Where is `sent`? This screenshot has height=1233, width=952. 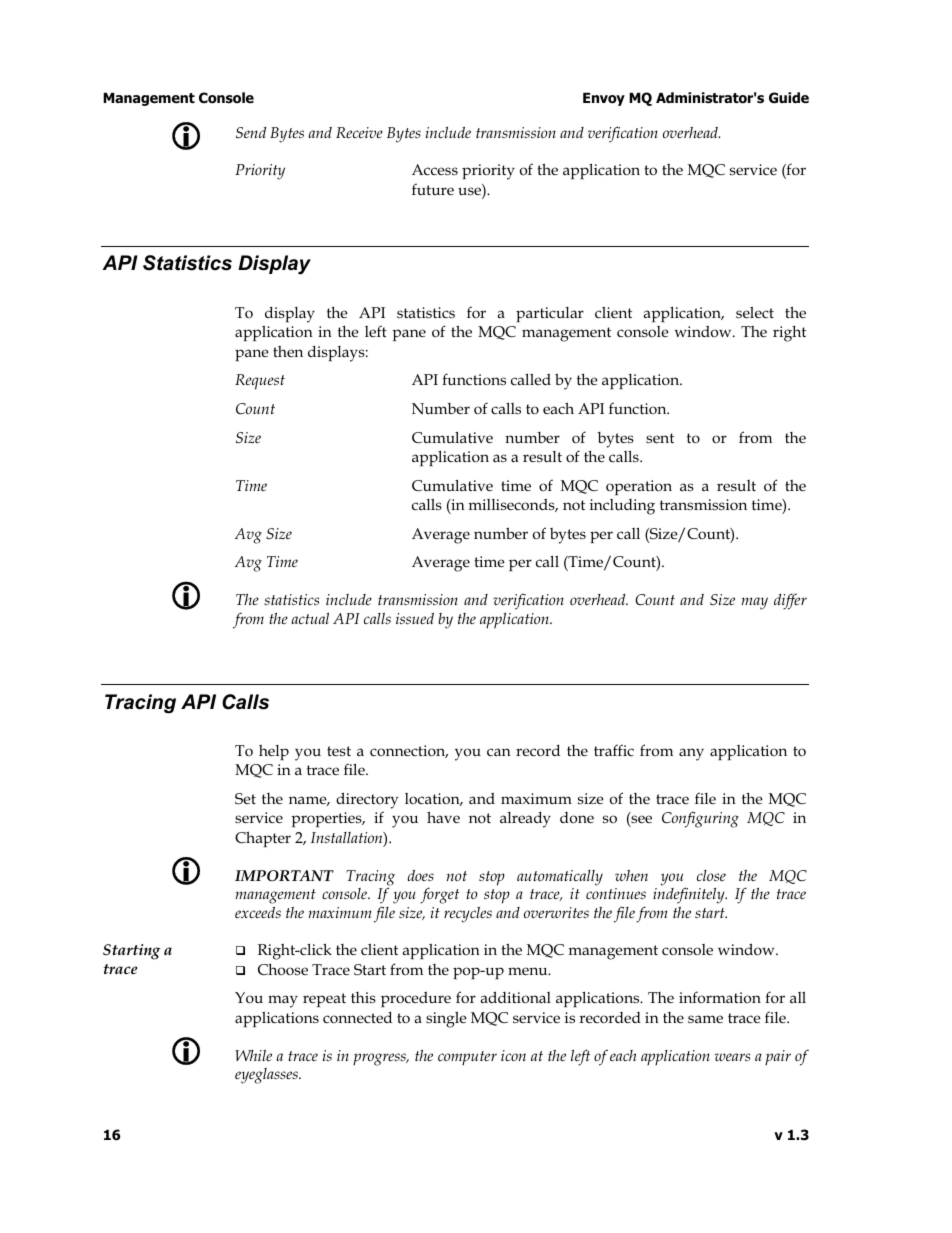
sent is located at coordinates (660, 438).
